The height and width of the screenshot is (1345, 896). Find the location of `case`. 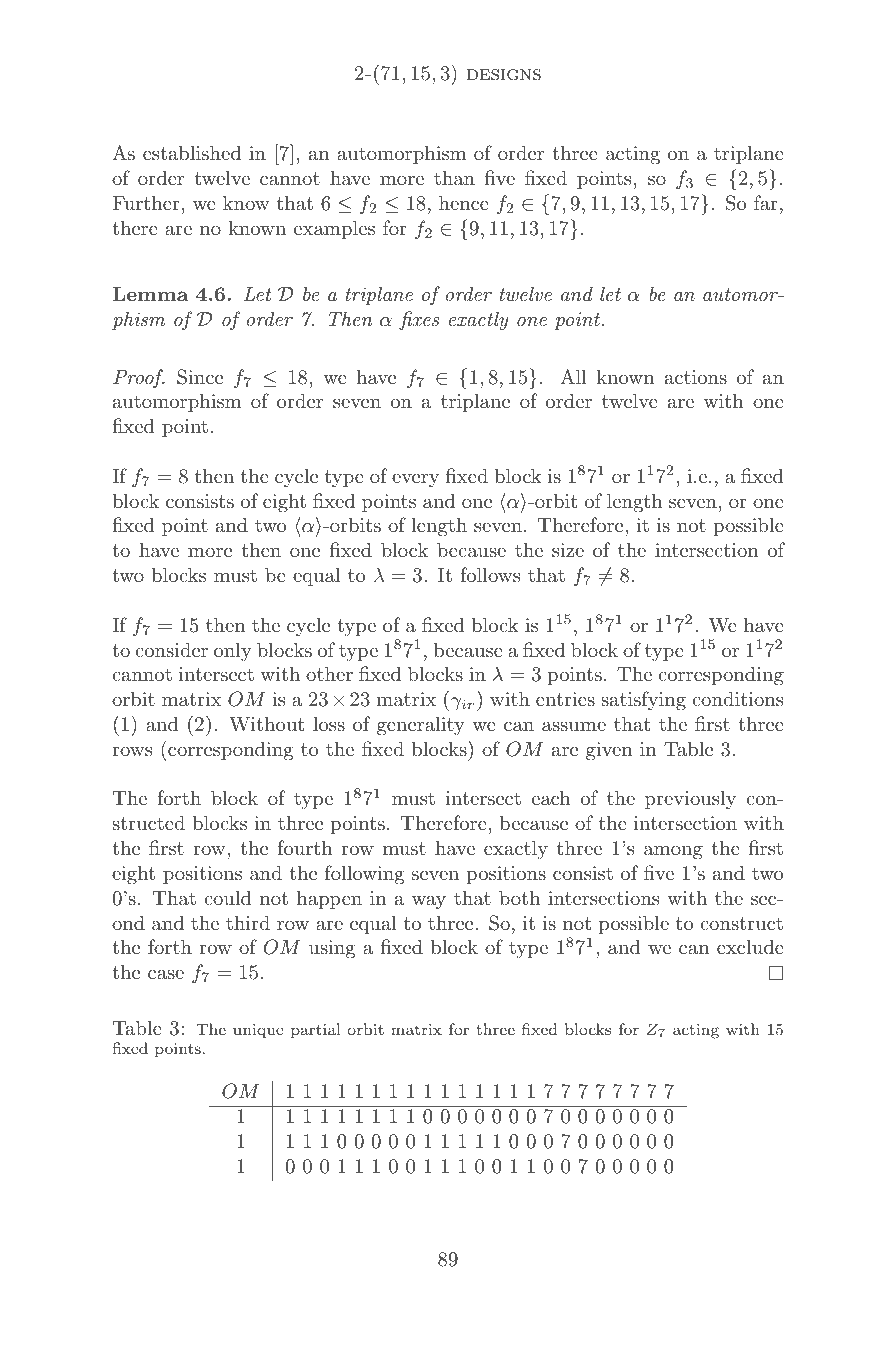

case is located at coordinates (166, 974).
